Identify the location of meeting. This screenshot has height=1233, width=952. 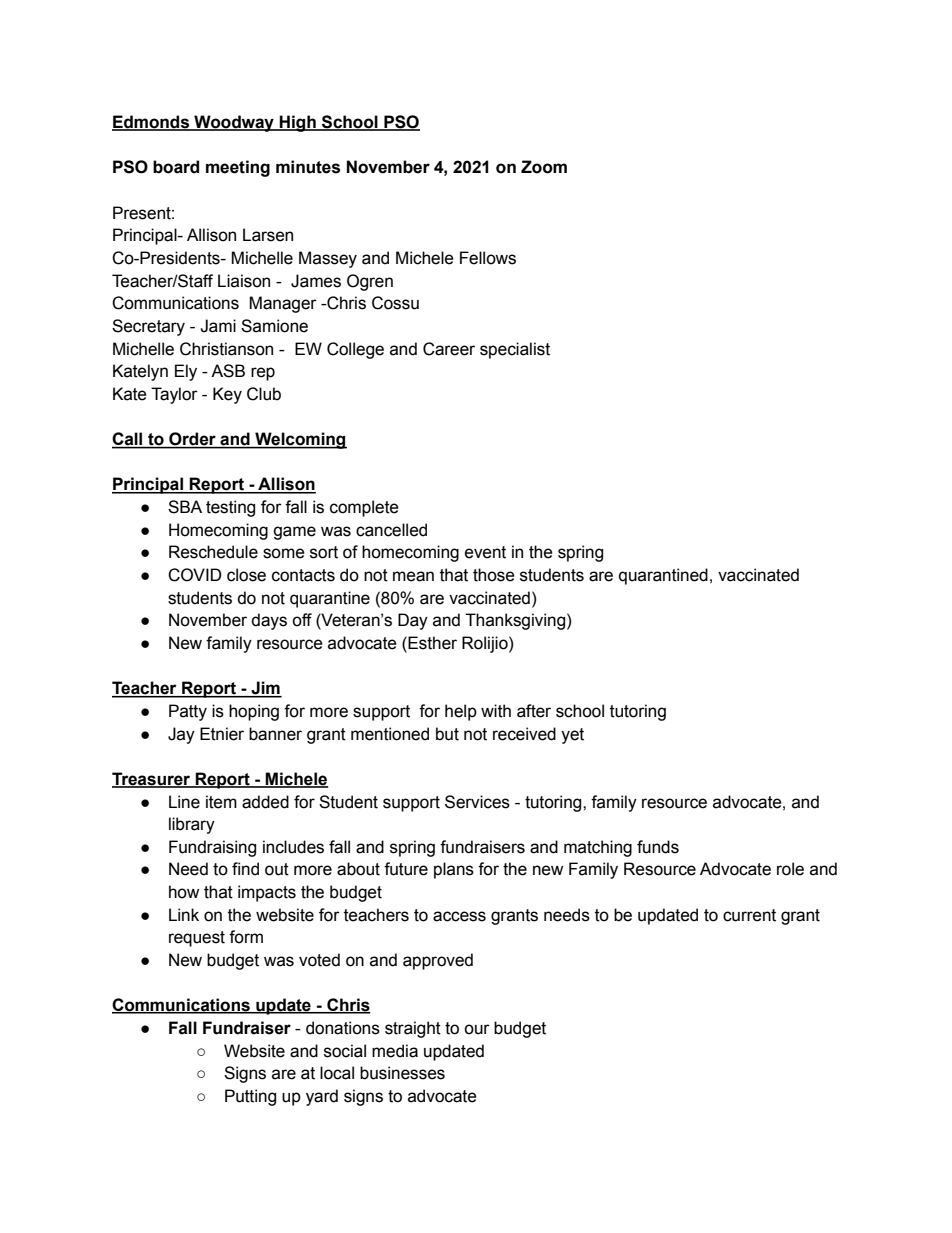
(238, 168).
